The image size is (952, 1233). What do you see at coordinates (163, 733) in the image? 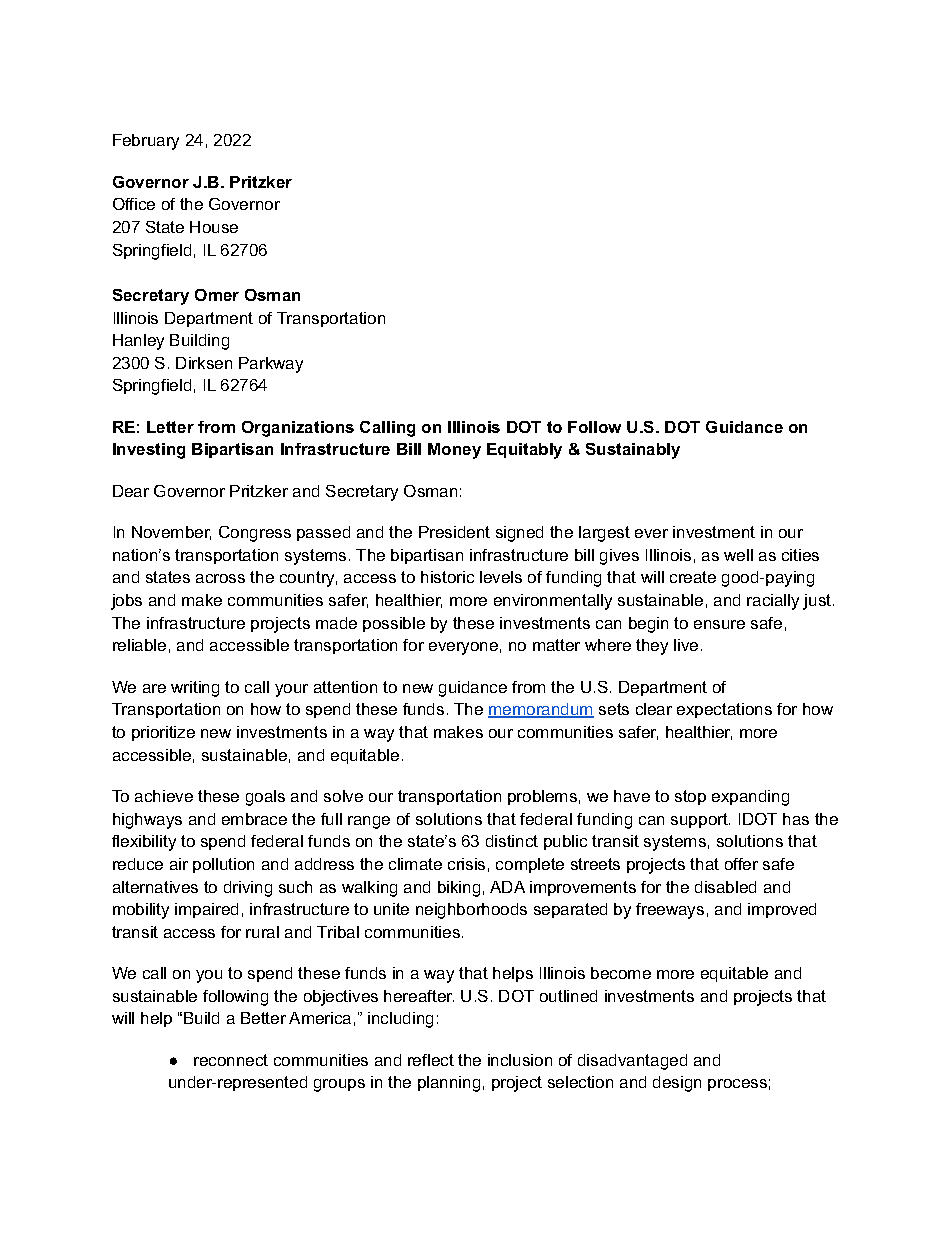
I see `prioritize` at bounding box center [163, 733].
